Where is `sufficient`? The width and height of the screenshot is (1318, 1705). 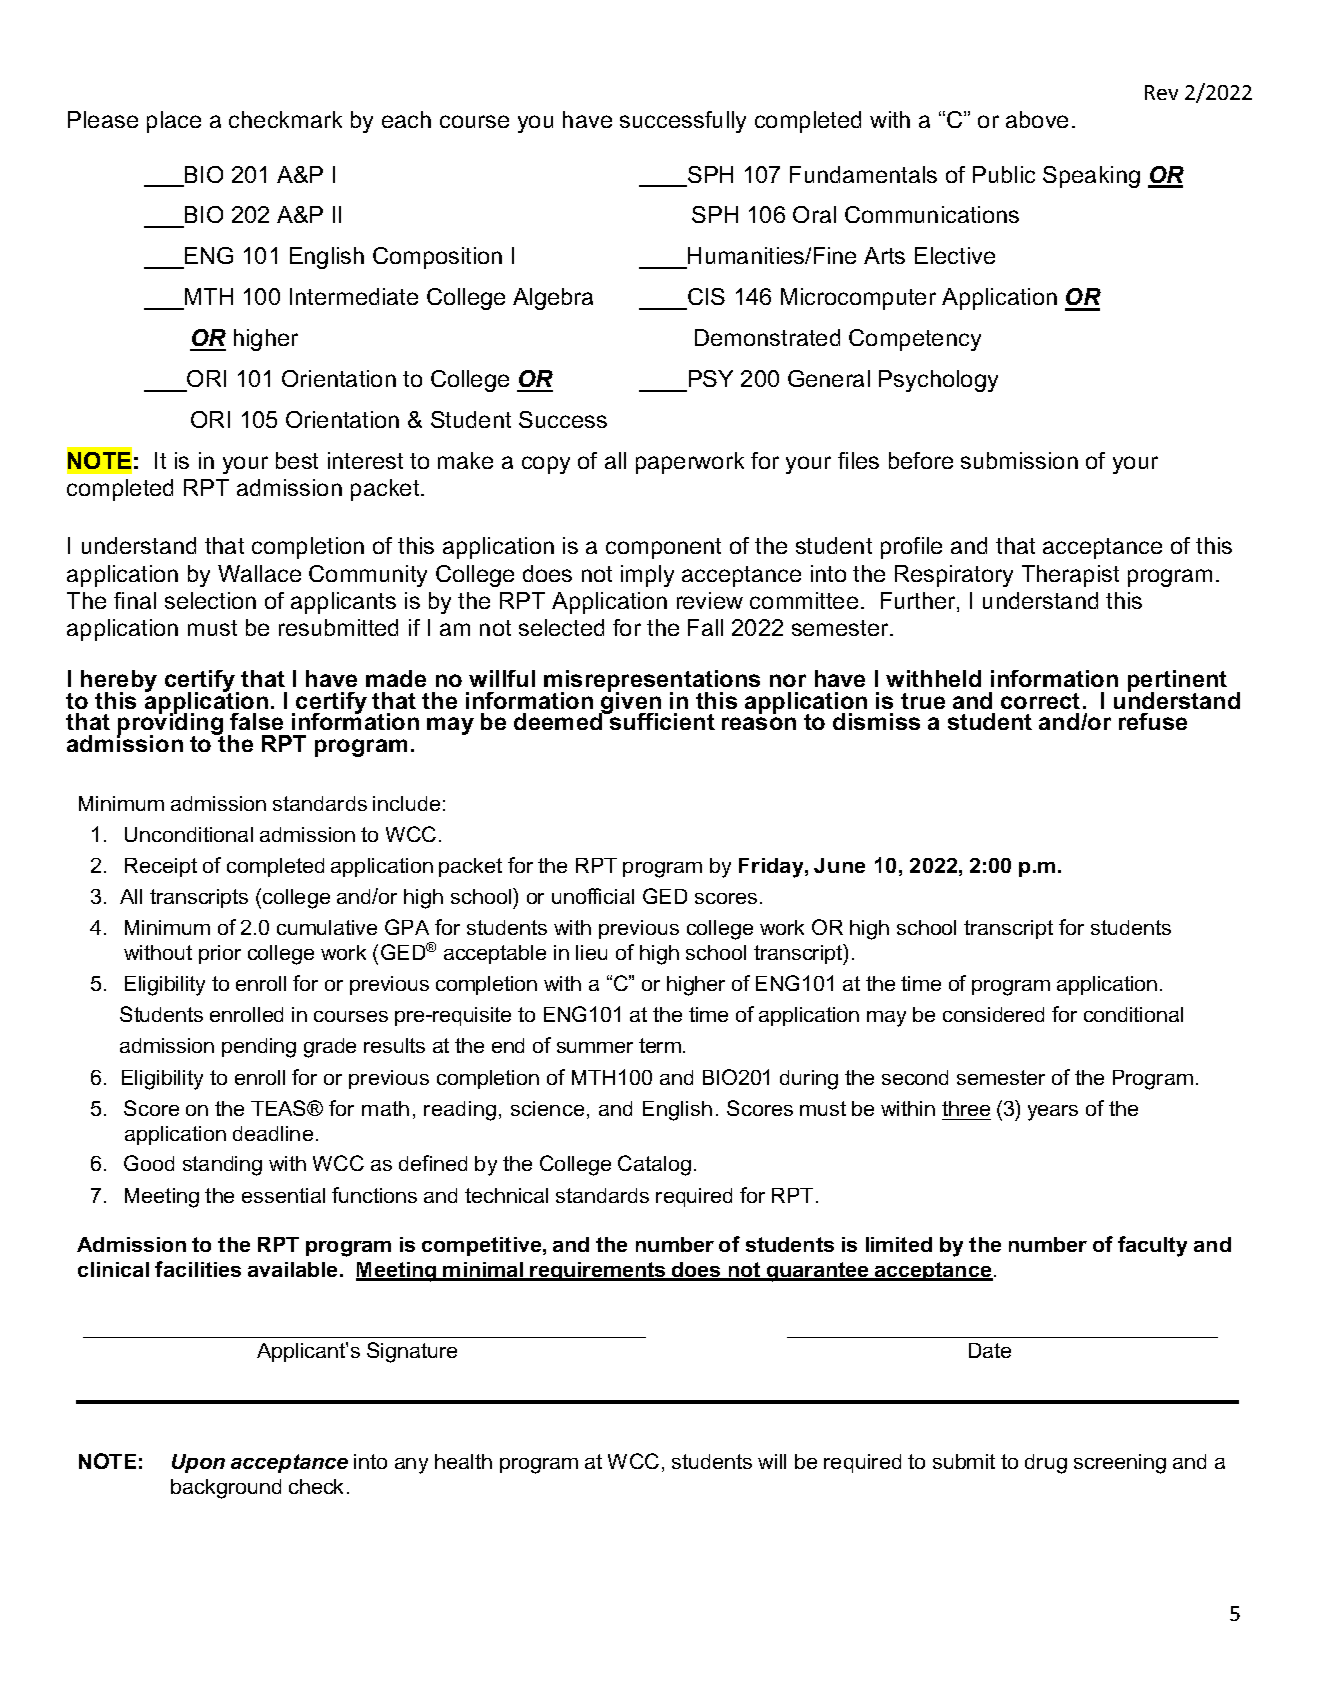
sufficient is located at coordinates (661, 720).
